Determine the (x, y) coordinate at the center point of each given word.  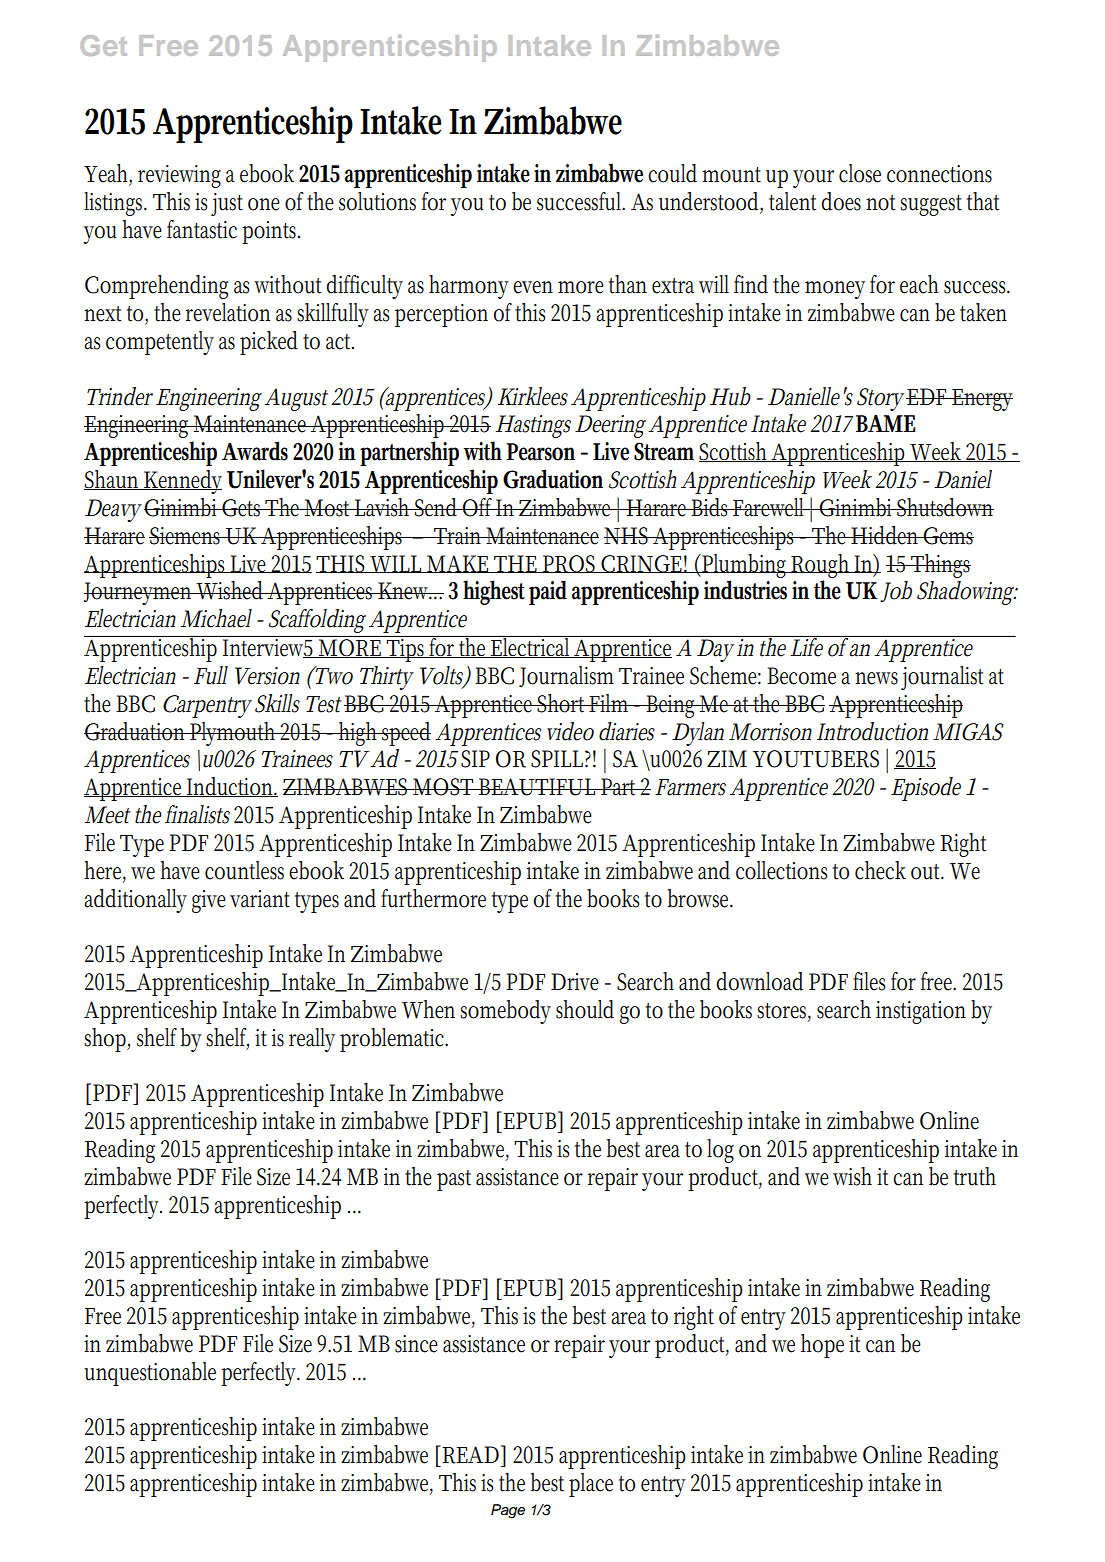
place (591, 1485)
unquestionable (150, 1374)
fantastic (202, 229)
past (454, 1180)
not (880, 203)
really (312, 1040)
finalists (197, 814)
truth (975, 1176)
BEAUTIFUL (538, 787)
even (533, 287)
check (880, 870)
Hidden (886, 535)
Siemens (187, 536)
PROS (570, 564)
